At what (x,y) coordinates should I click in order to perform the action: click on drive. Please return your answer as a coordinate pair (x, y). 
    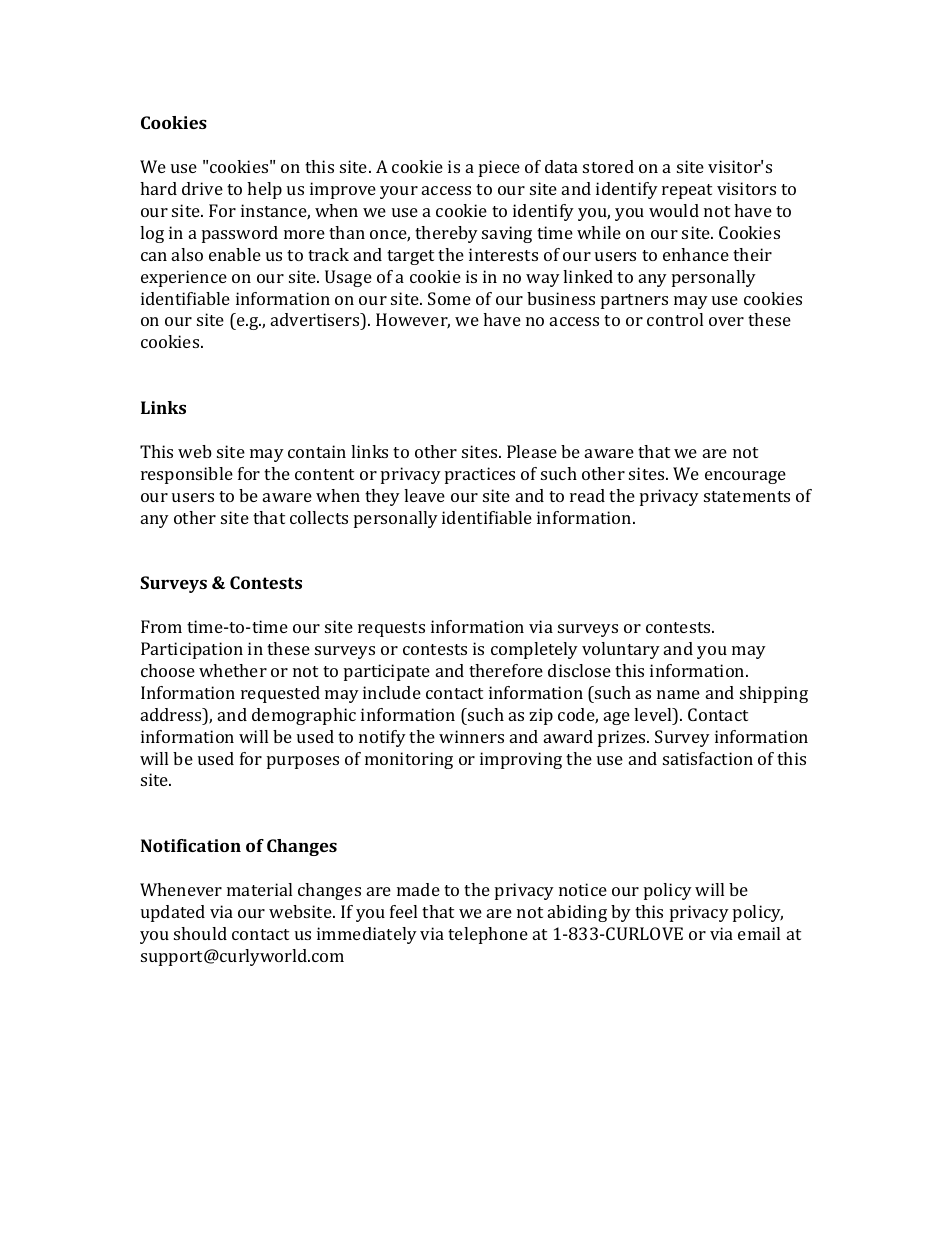
    Looking at the image, I should click on (202, 188).
